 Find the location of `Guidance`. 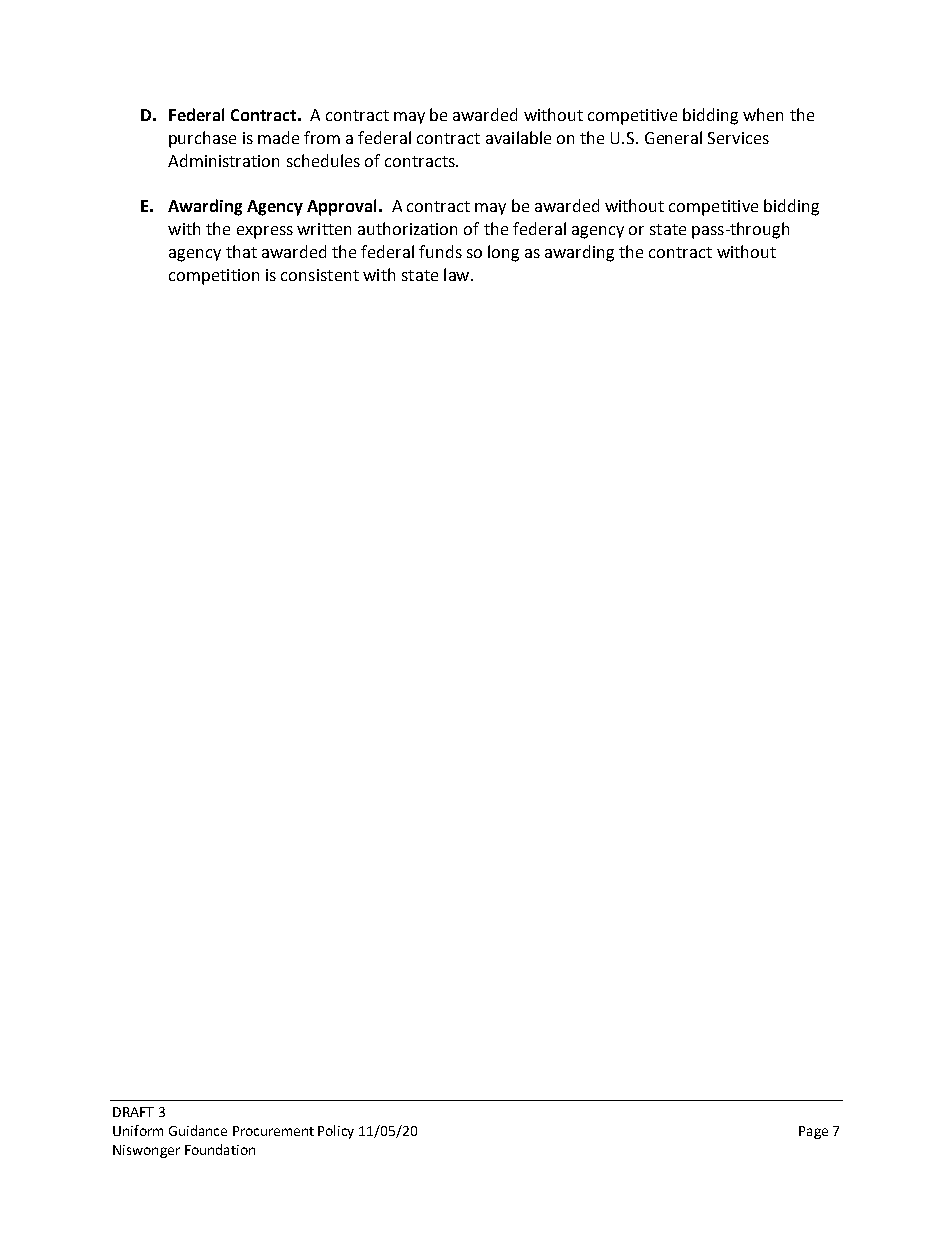

Guidance is located at coordinates (198, 1130).
